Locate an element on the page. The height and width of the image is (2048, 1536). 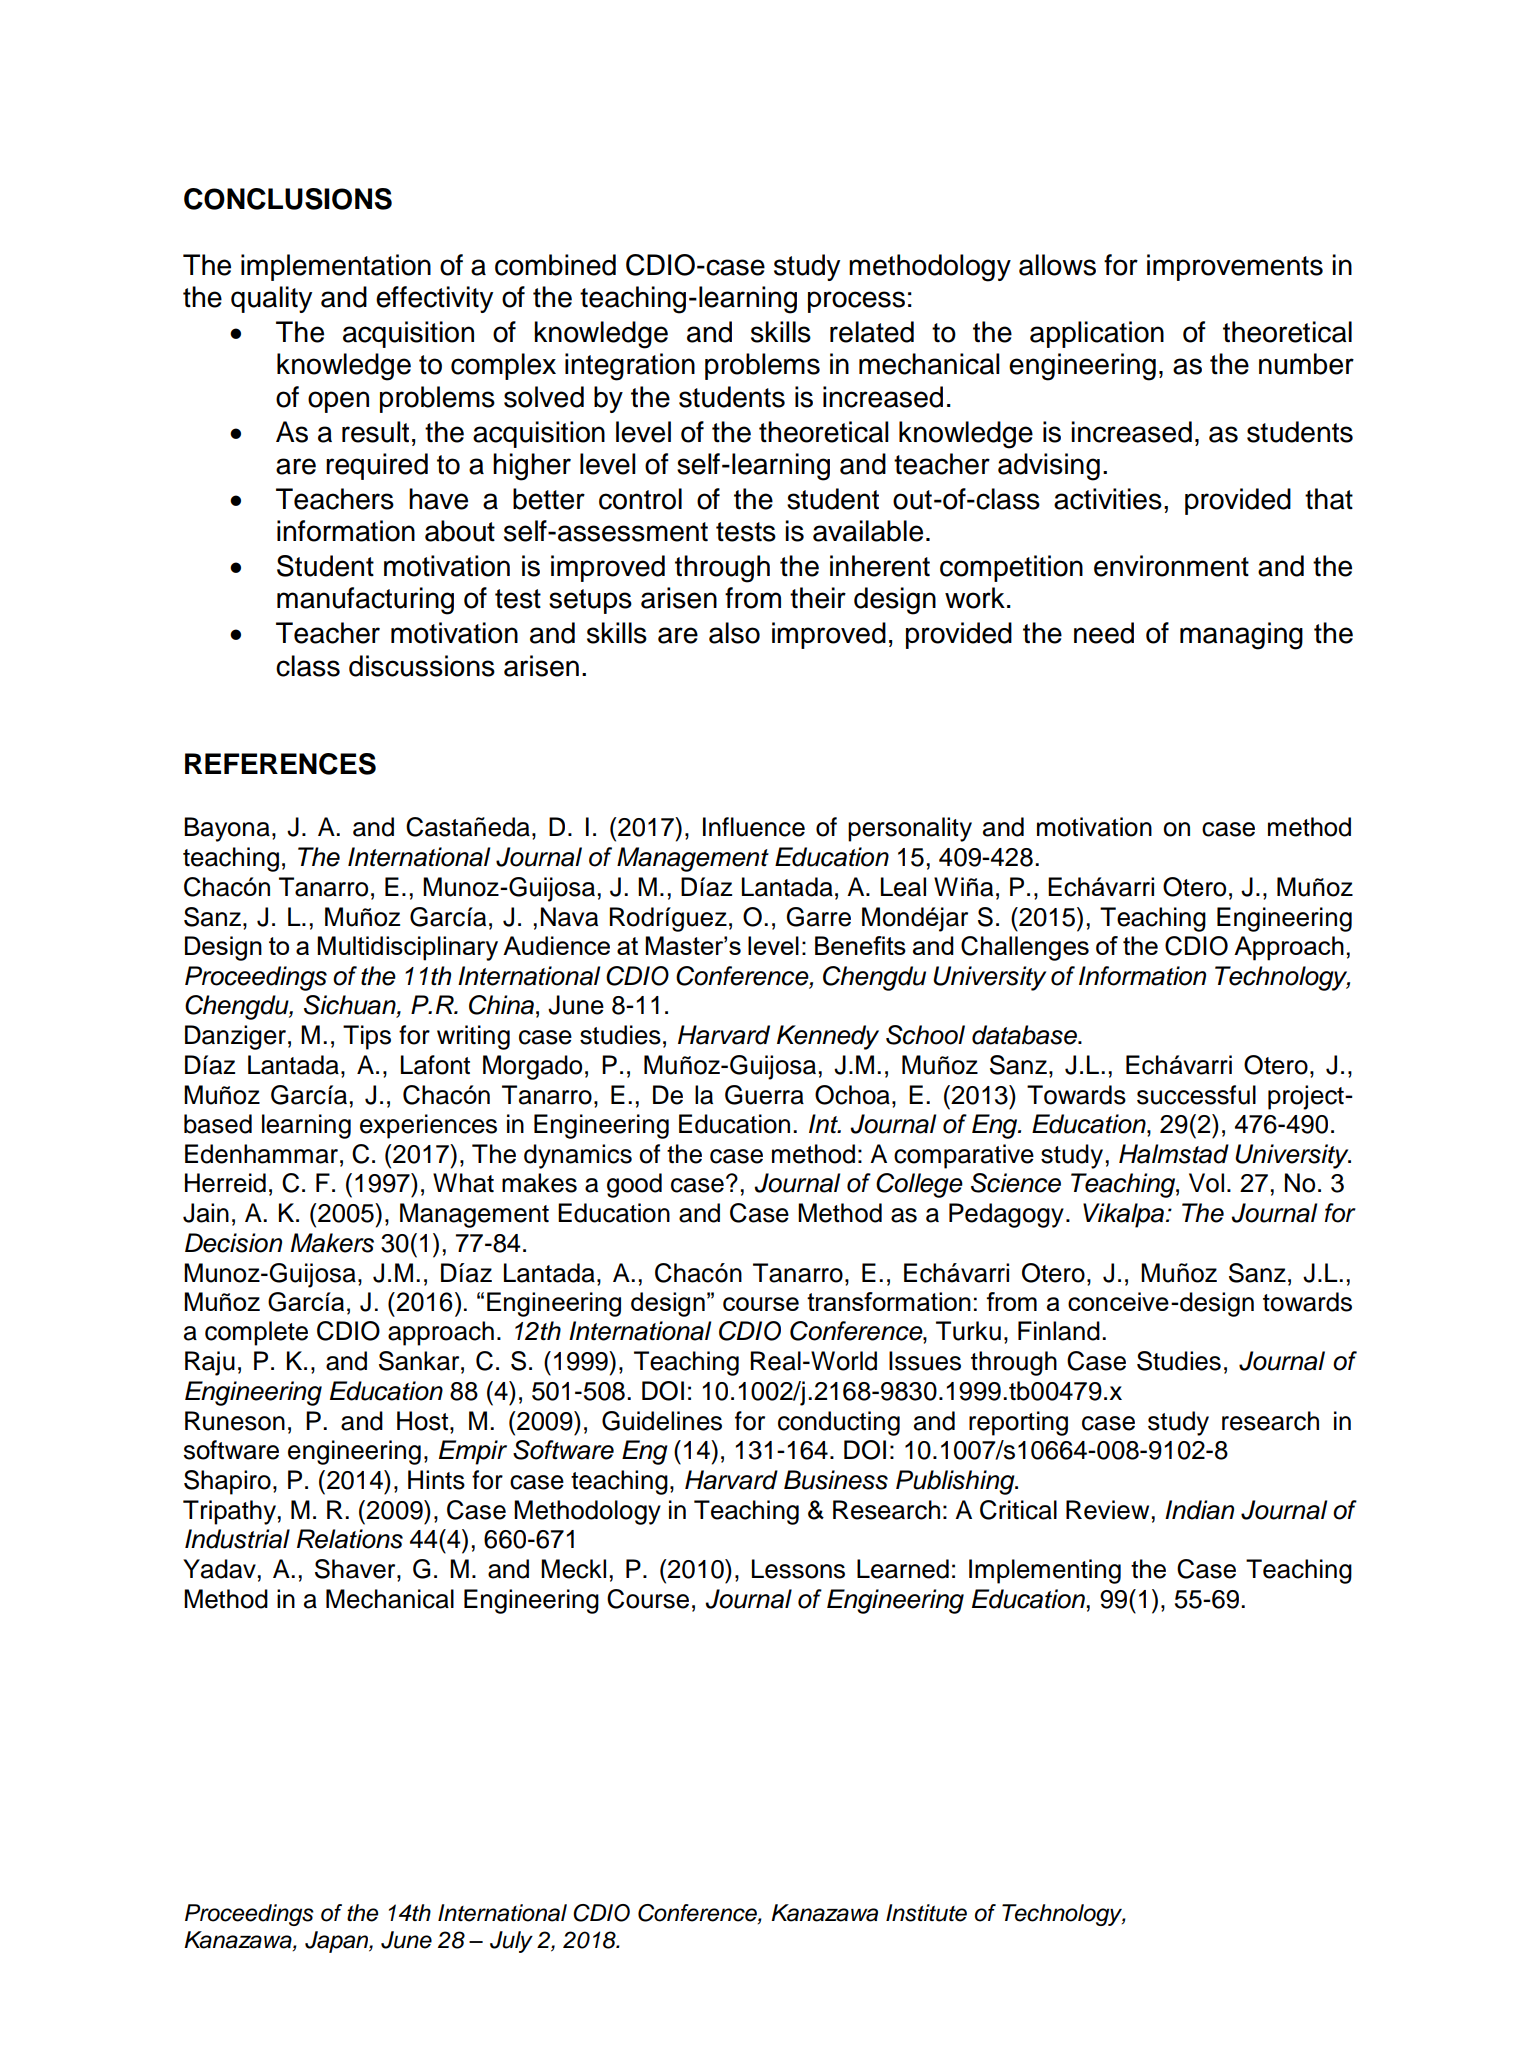
Tips is located at coordinates (367, 1037).
